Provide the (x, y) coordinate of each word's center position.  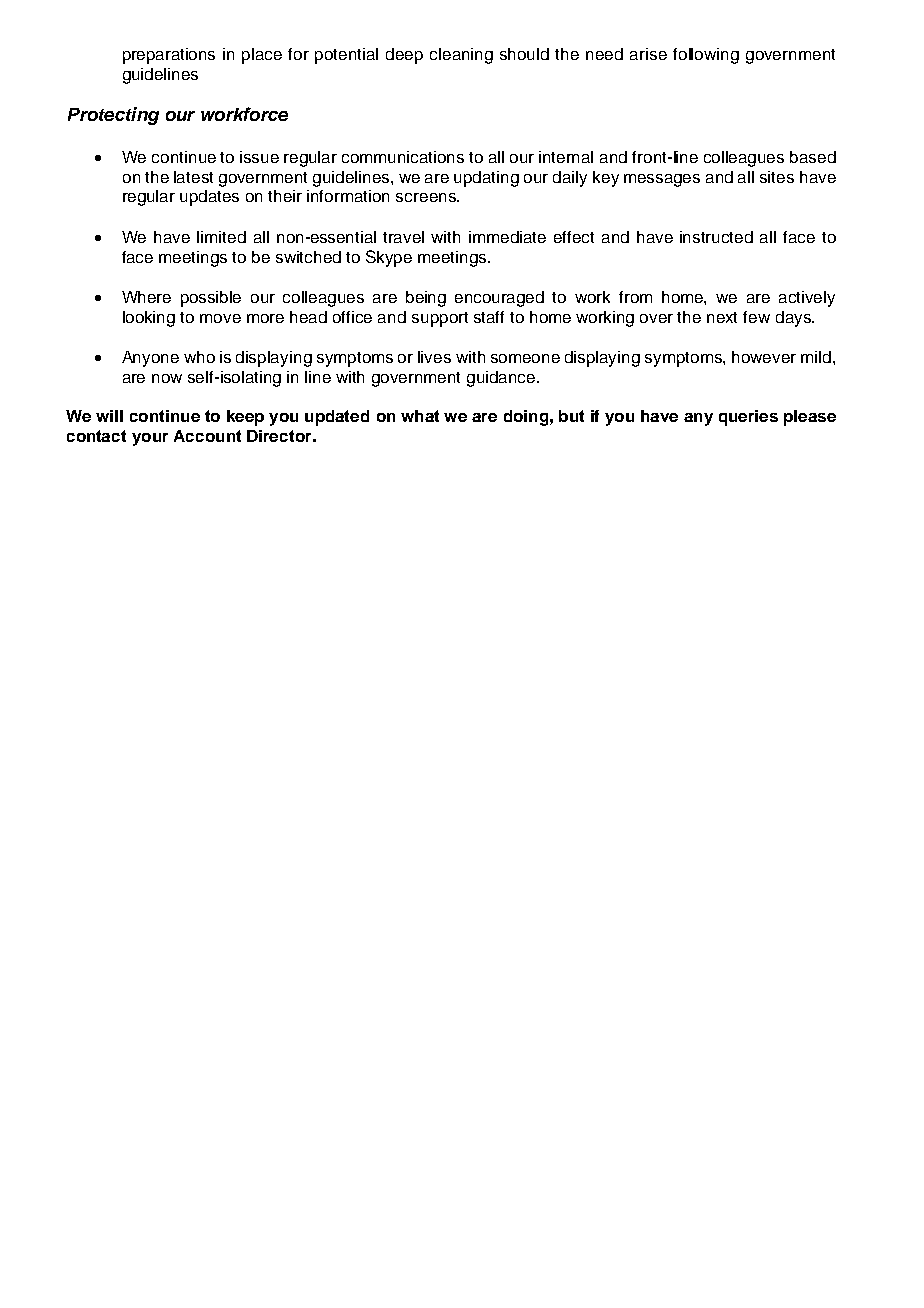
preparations (169, 56)
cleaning (461, 56)
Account (207, 436)
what (420, 416)
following (706, 56)
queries (748, 418)
